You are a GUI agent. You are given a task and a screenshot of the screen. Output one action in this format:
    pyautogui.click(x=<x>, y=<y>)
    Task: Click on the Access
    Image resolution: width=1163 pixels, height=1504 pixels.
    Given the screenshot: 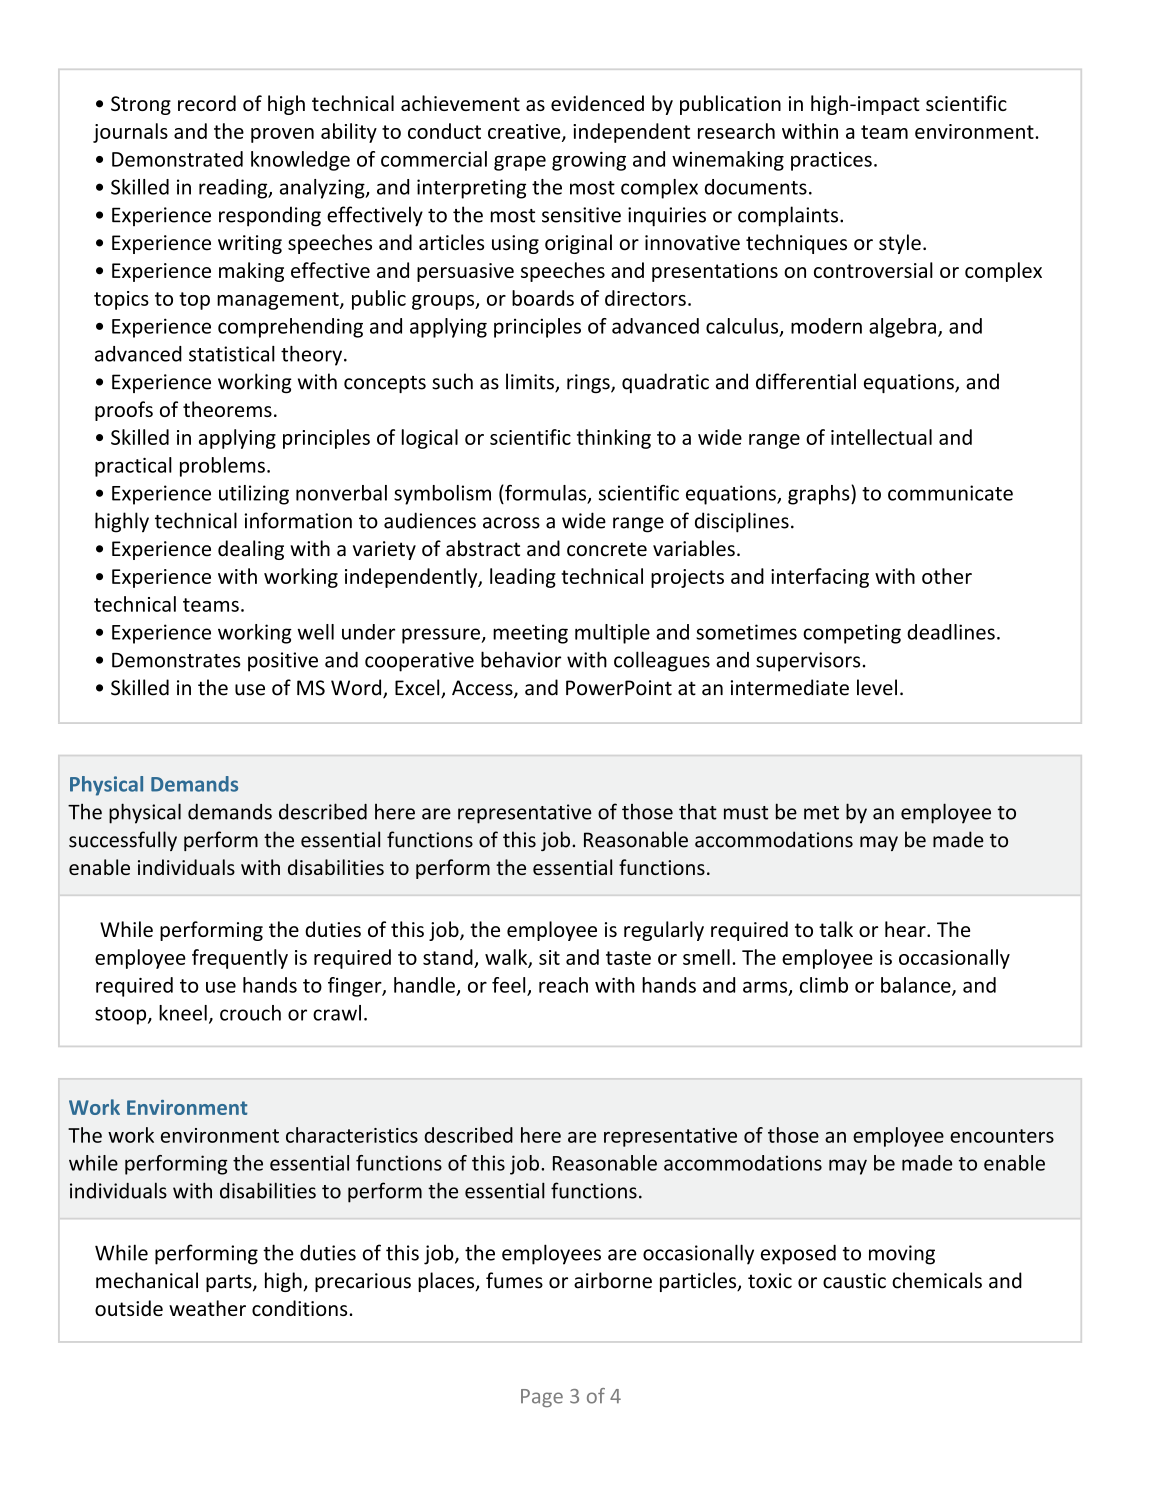 What is the action you would take?
    pyautogui.click(x=483, y=689)
